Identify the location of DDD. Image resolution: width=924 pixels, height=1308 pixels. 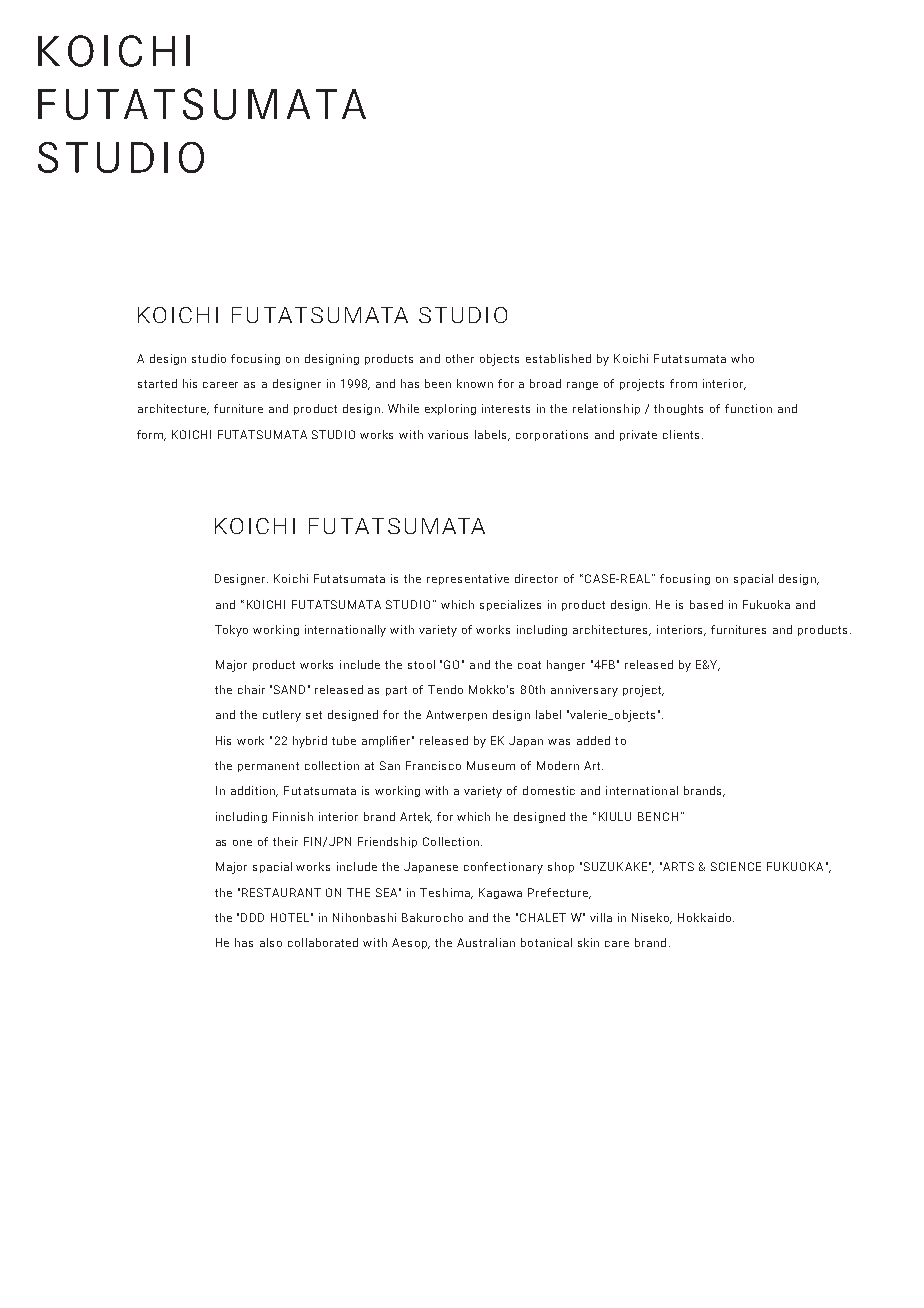
(252, 917).
